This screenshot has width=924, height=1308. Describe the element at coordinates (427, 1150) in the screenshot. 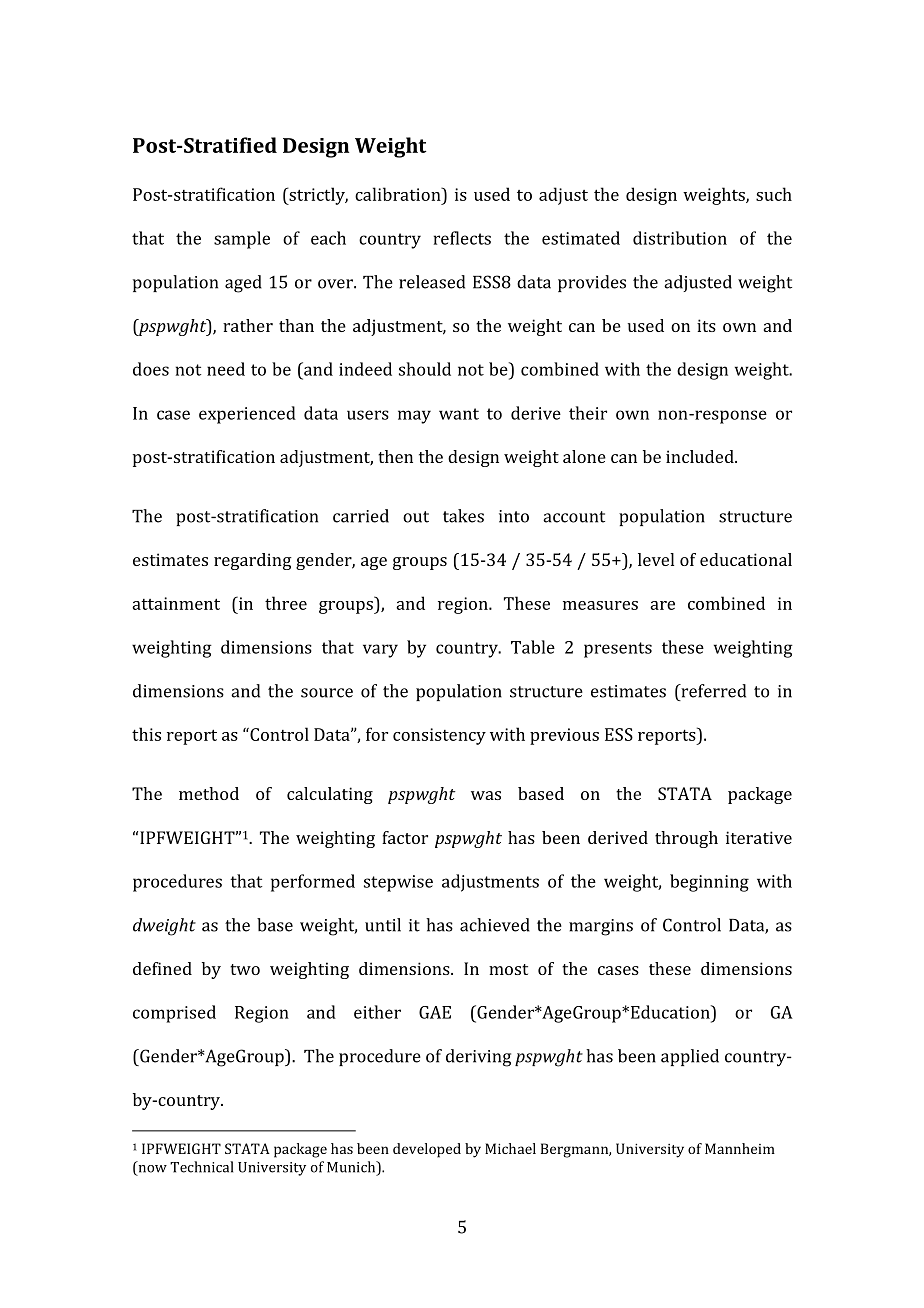

I see `developed` at that location.
